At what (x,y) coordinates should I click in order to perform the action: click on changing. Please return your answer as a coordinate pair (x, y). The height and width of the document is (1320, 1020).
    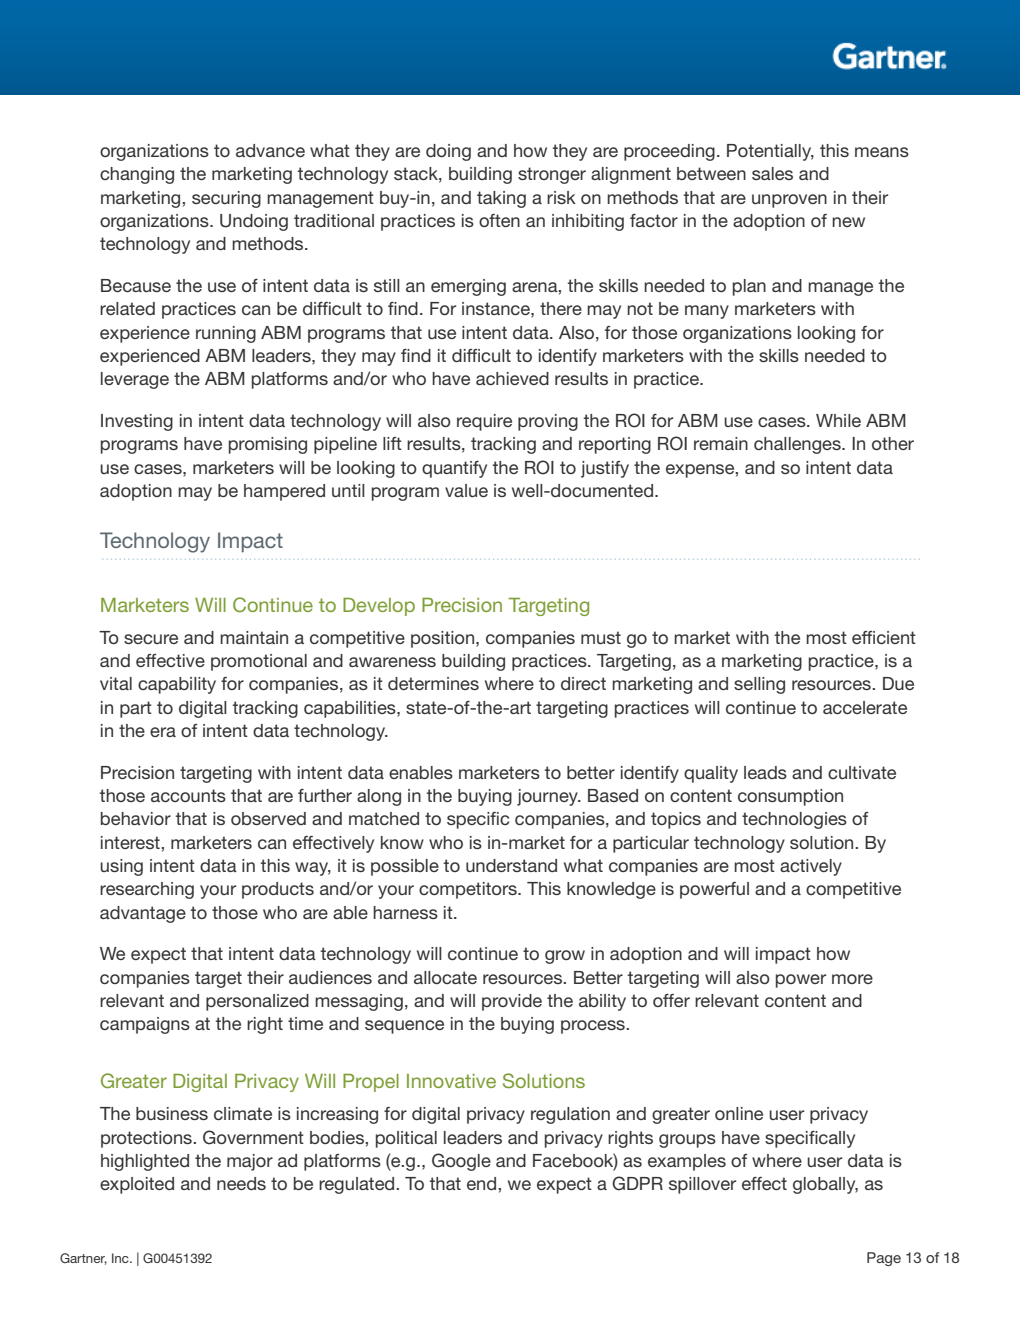
    Looking at the image, I should click on (137, 175).
